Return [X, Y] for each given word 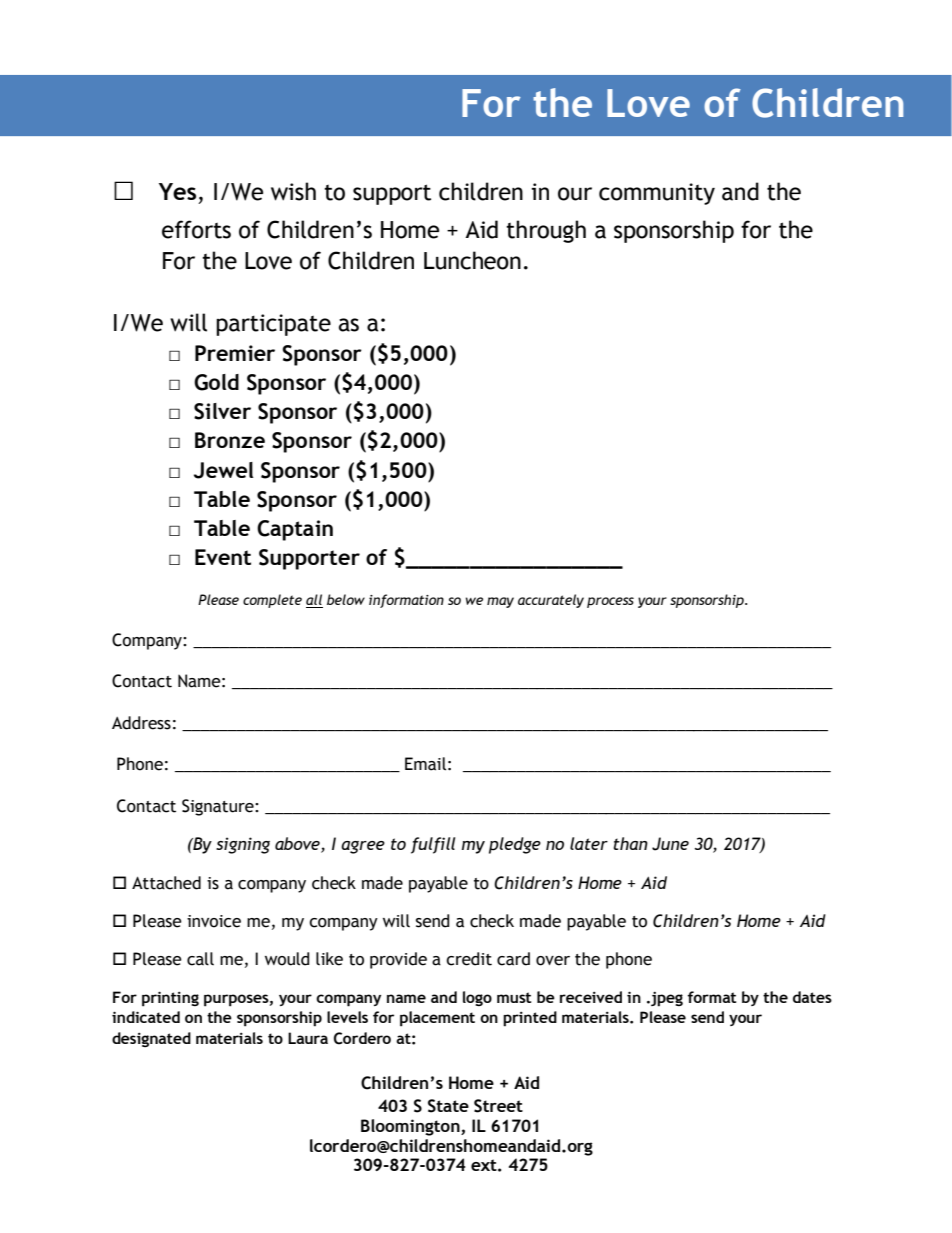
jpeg [666, 999]
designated [151, 1039]
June [670, 844]
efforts [196, 229]
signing [243, 845]
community [657, 194]
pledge [515, 845]
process [610, 602]
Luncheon [472, 260]
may [500, 602]
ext [485, 1165]
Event [223, 557]
